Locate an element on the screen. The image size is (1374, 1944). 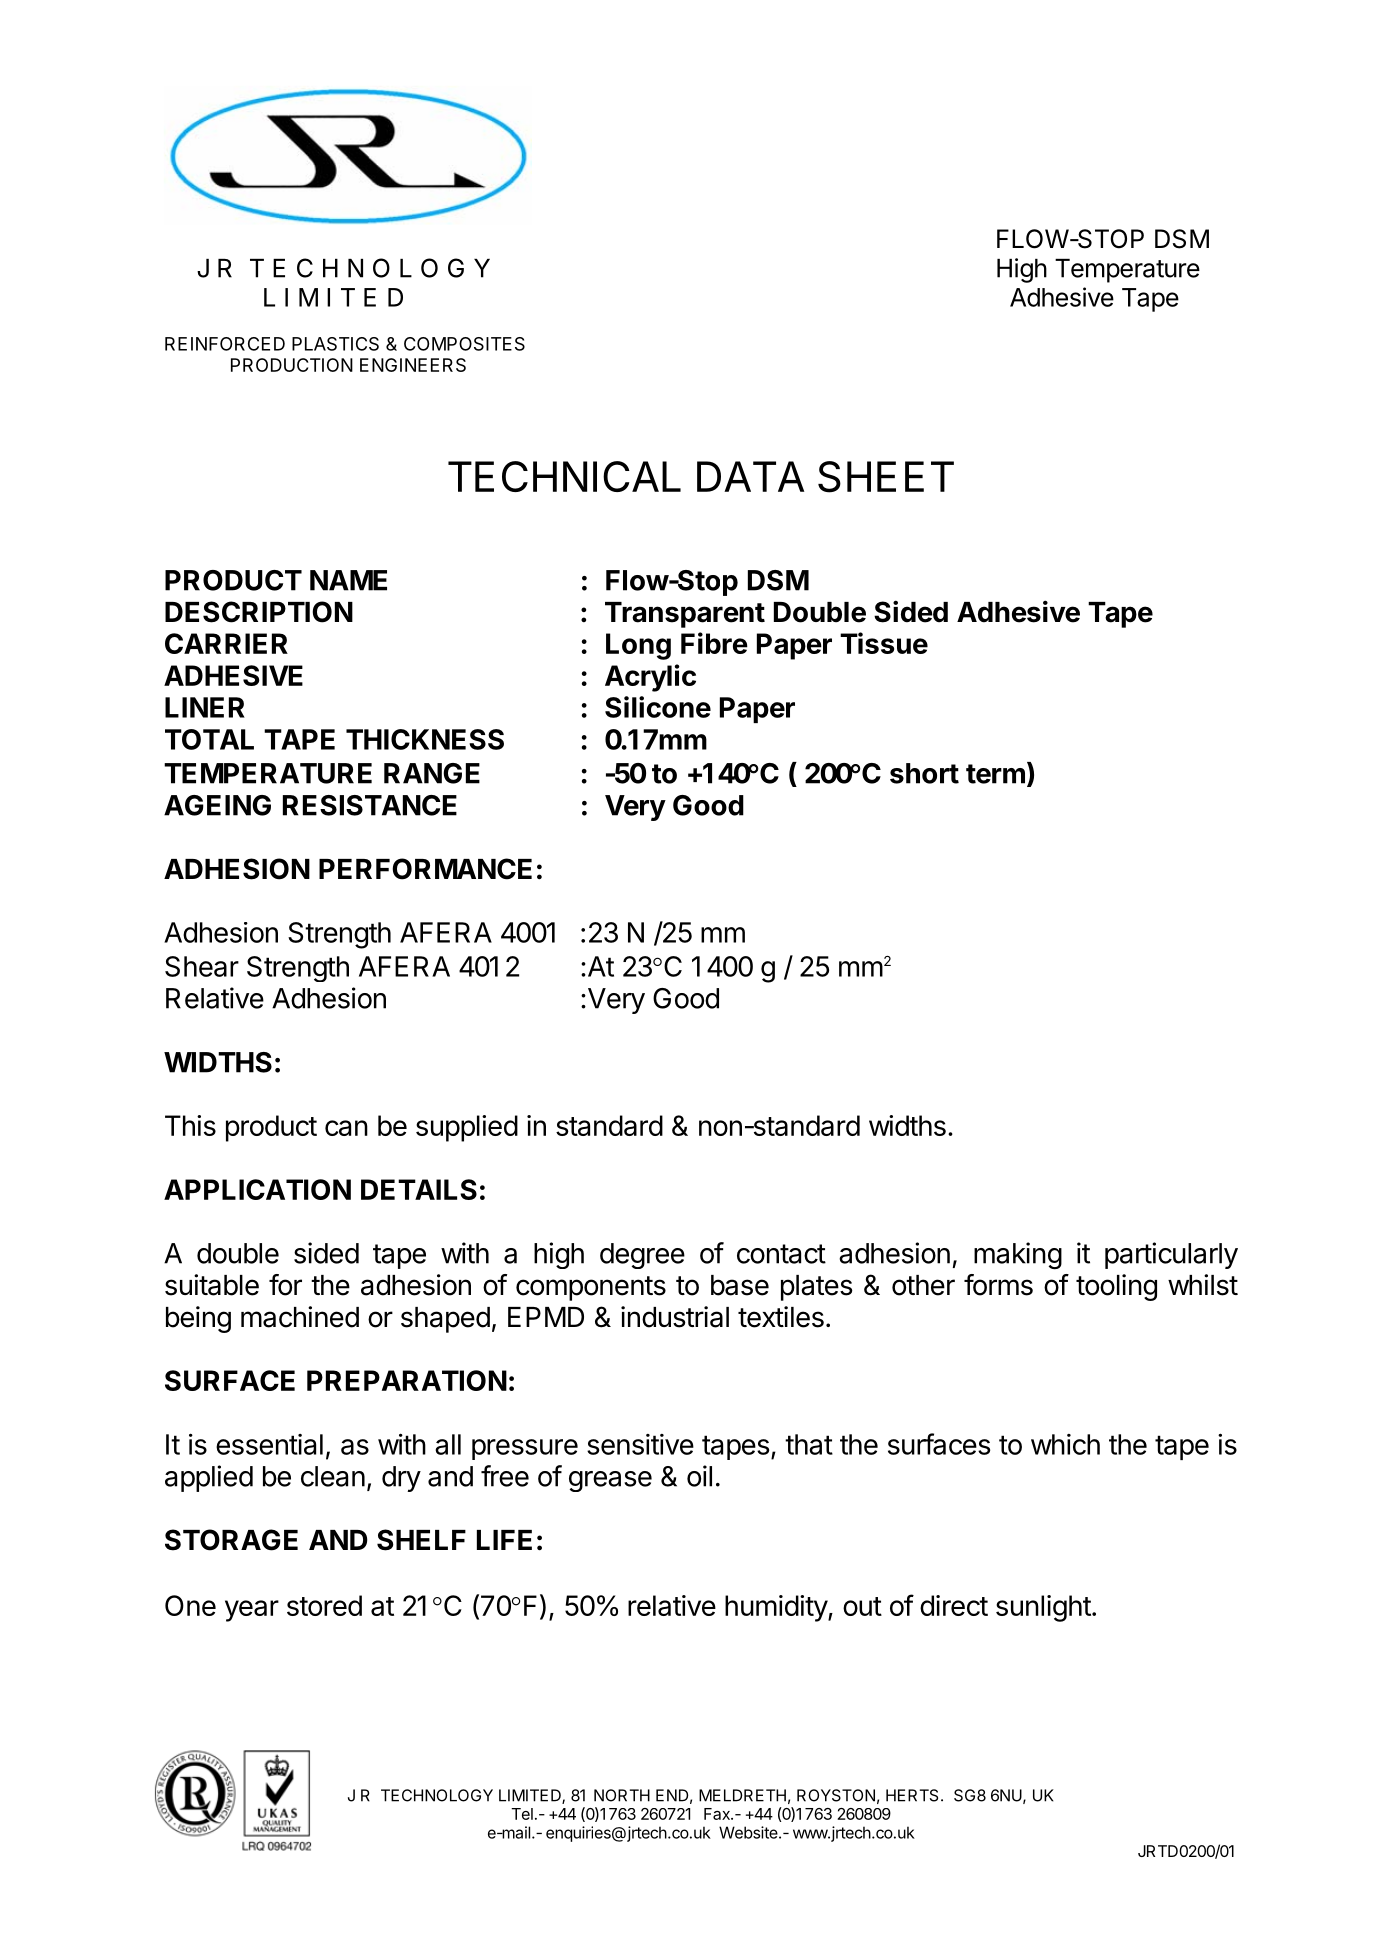
PLASTICS is located at coordinates (335, 344).
